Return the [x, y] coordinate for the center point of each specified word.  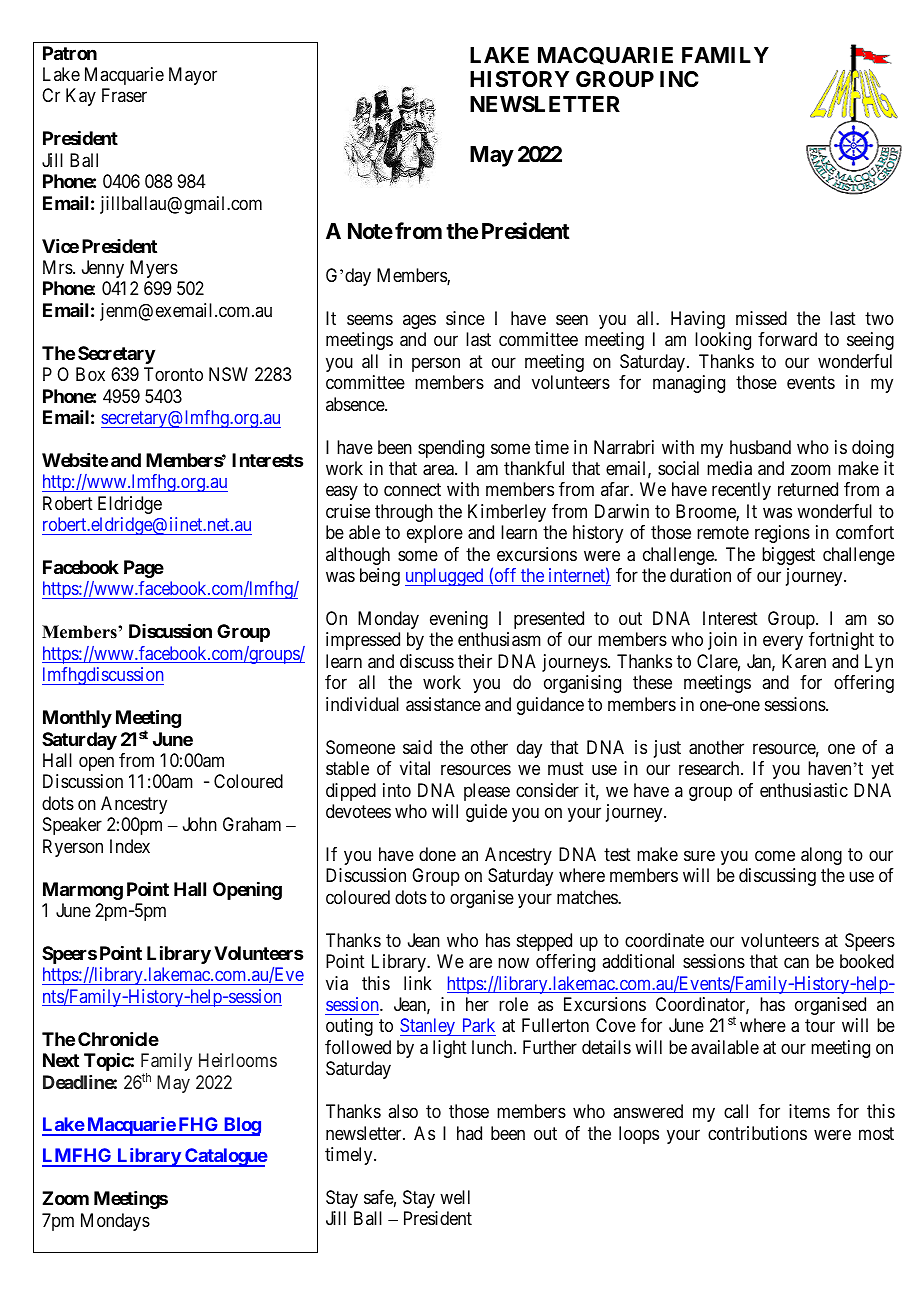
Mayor [193, 76]
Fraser [124, 95]
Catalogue [225, 1157]
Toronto [173, 374]
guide [486, 813]
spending [451, 449]
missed [761, 318]
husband [760, 447]
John [200, 824]
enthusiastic [804, 790]
